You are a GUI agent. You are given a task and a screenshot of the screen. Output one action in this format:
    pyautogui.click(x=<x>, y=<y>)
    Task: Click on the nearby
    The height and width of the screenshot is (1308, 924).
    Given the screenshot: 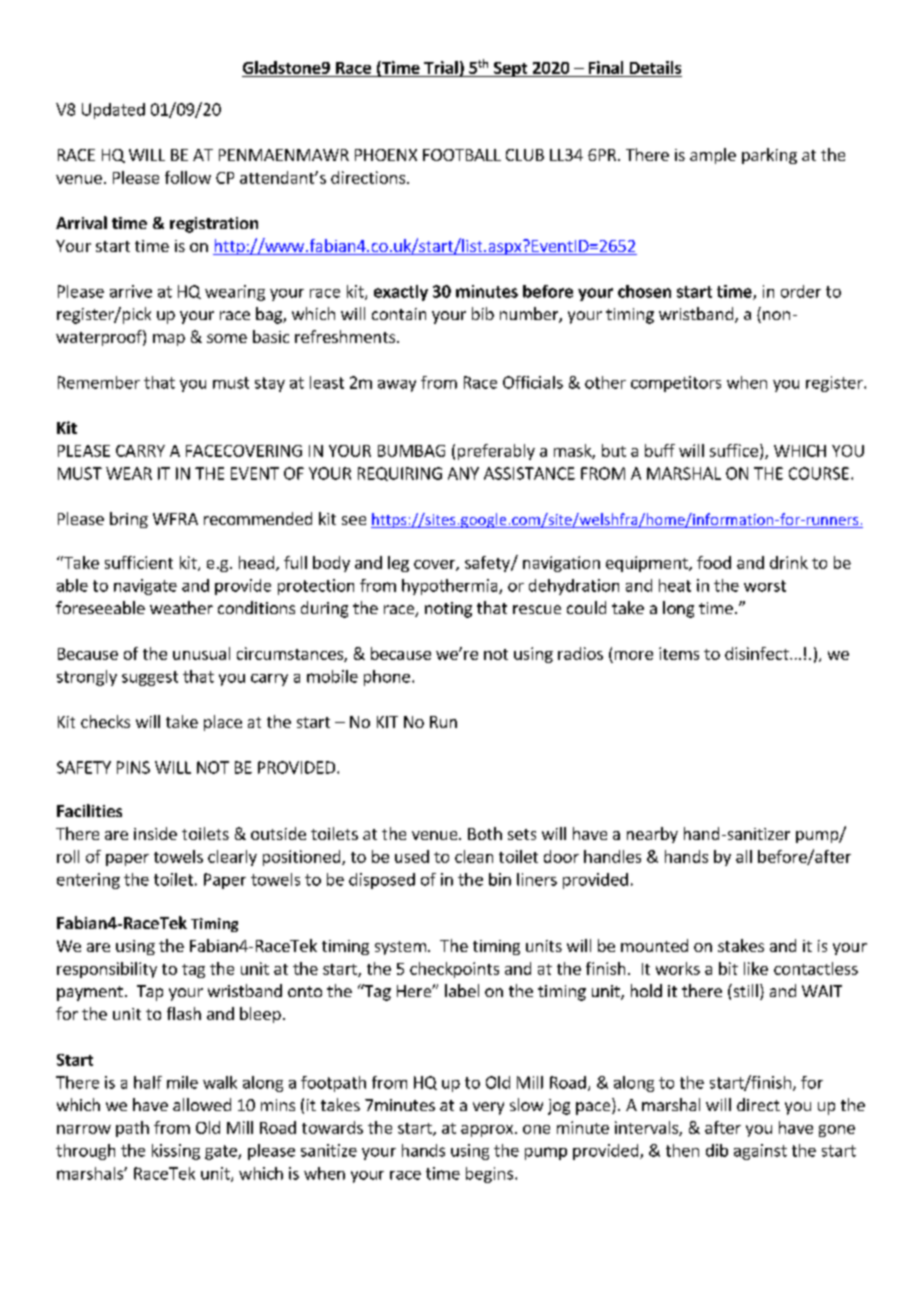 What is the action you would take?
    pyautogui.click(x=652, y=835)
